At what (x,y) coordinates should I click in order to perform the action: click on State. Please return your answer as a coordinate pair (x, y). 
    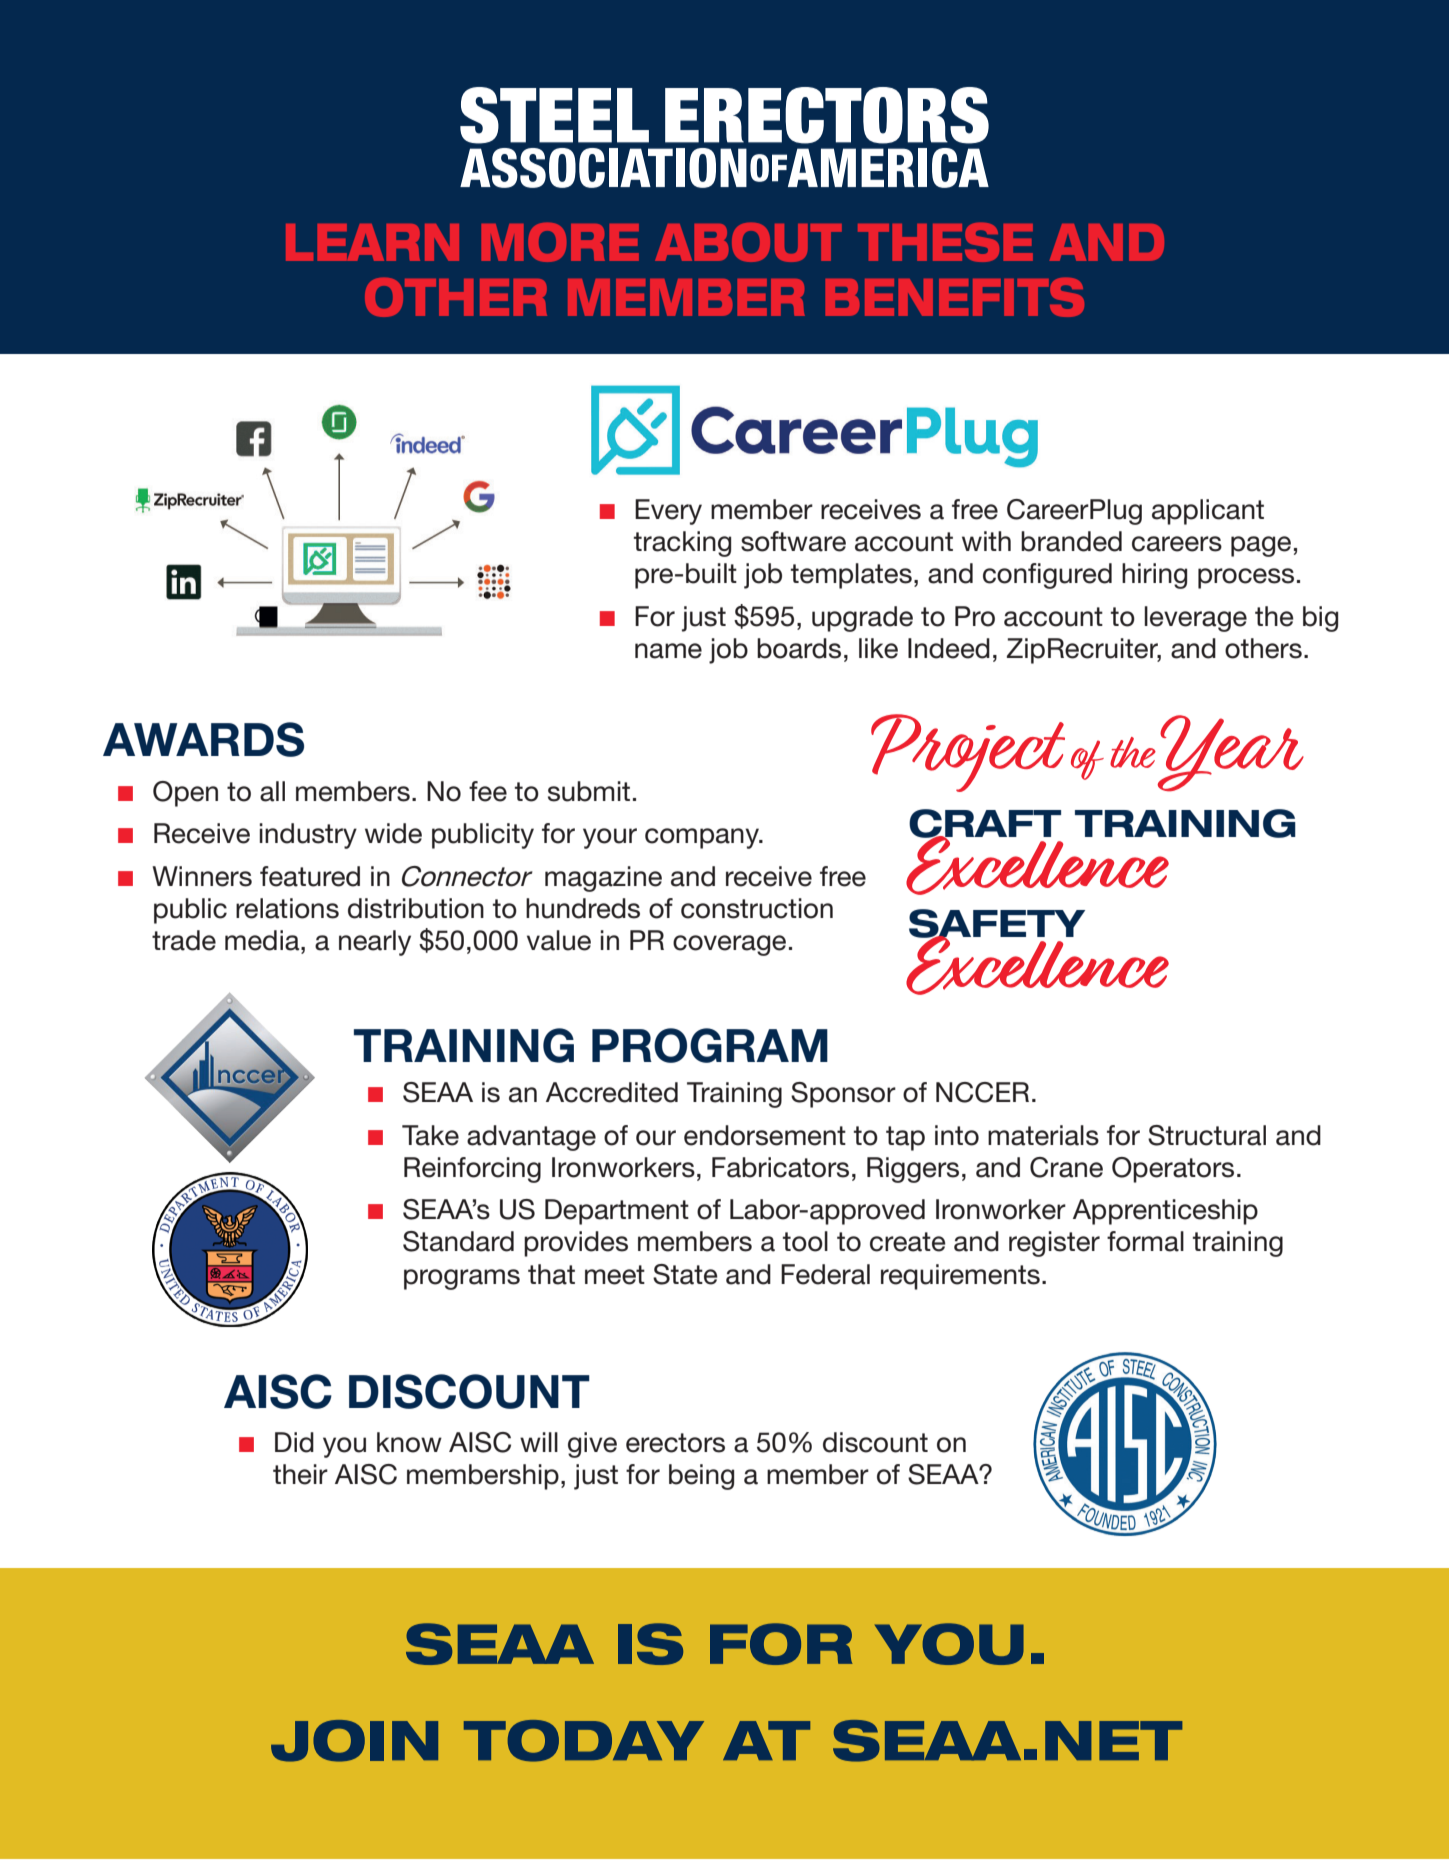
    Looking at the image, I should click on (685, 1274).
